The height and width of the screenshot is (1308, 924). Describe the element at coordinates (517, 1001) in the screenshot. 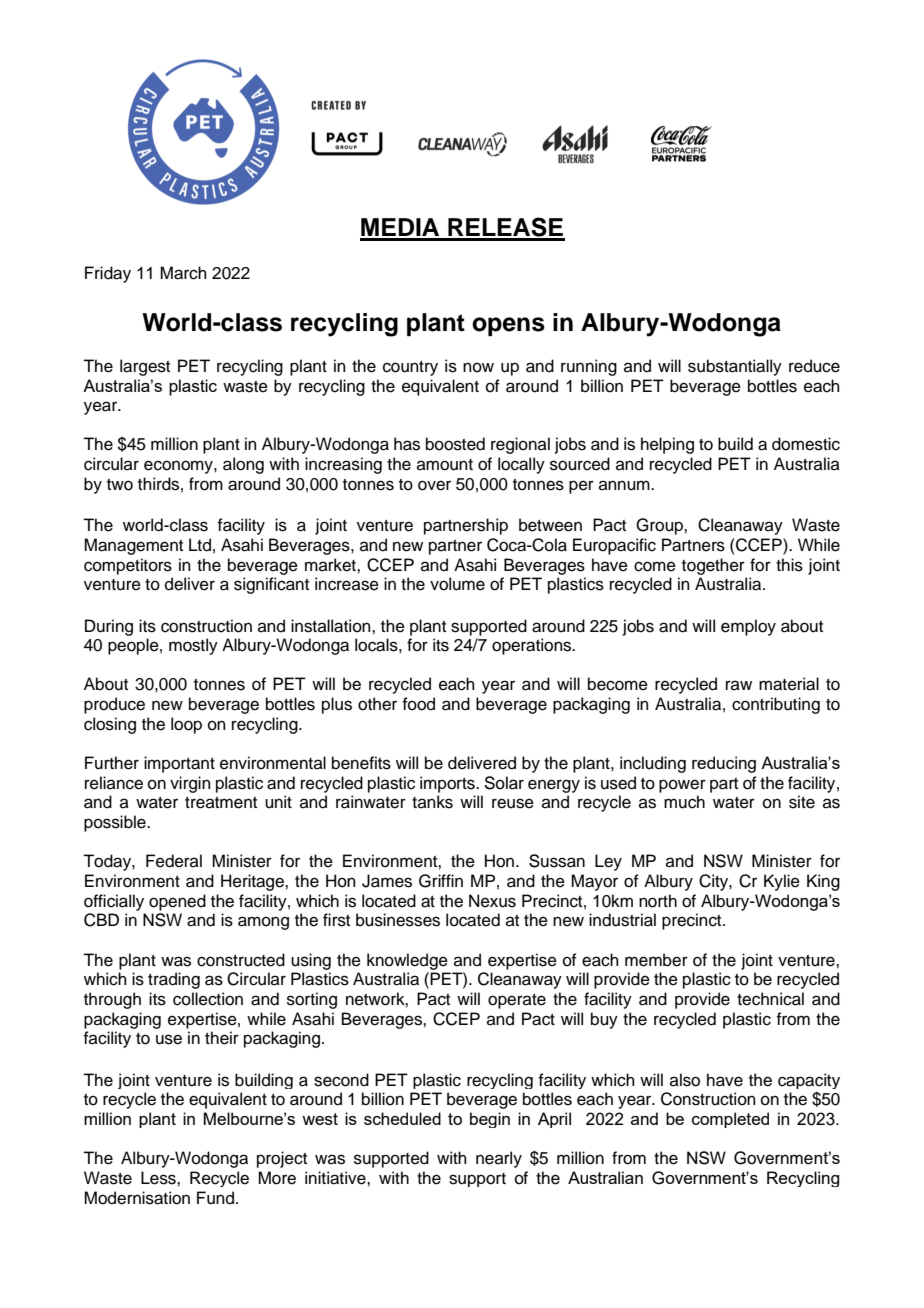

I see `operate` at that location.
